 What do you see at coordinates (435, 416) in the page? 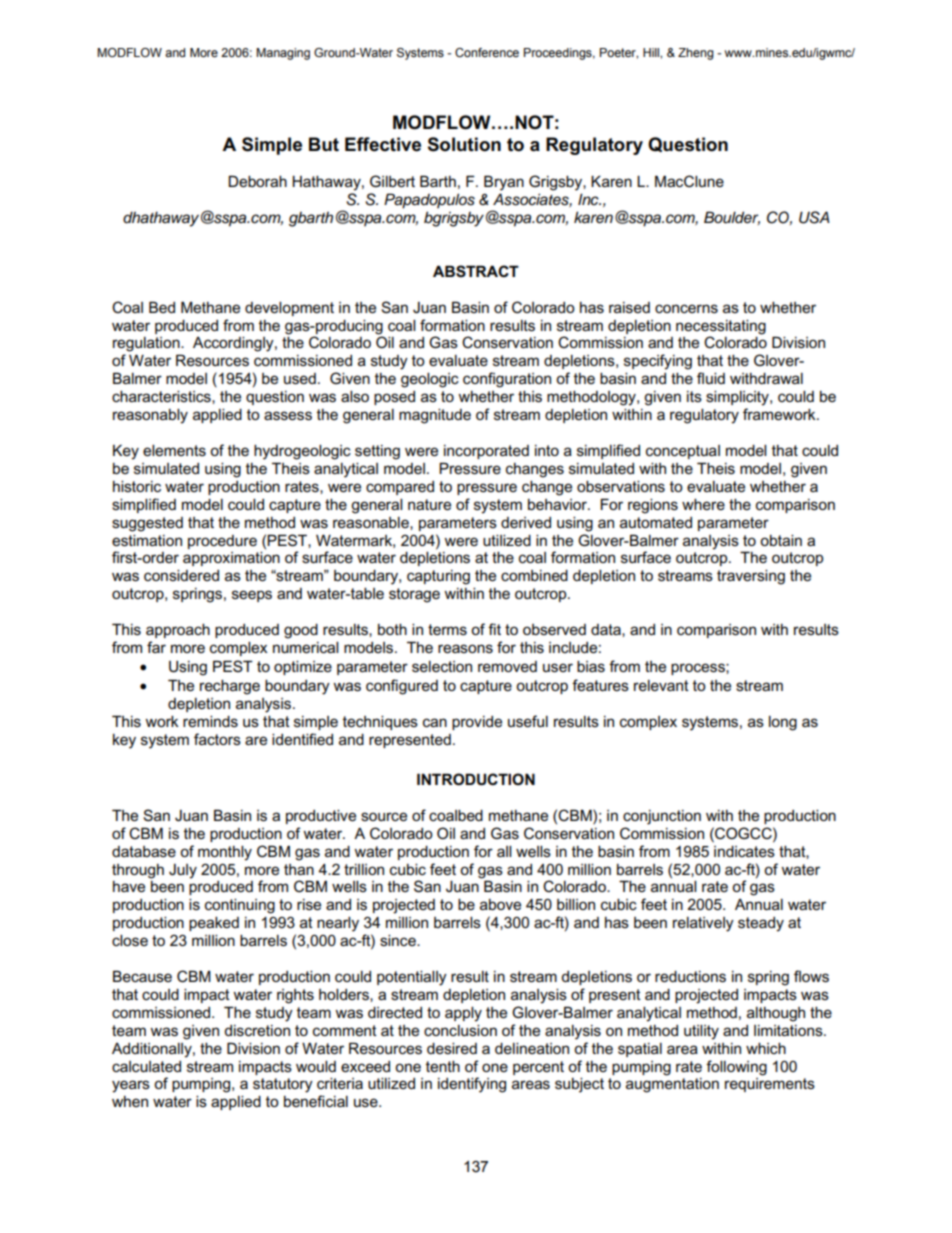
I see `magnitude` at bounding box center [435, 416].
